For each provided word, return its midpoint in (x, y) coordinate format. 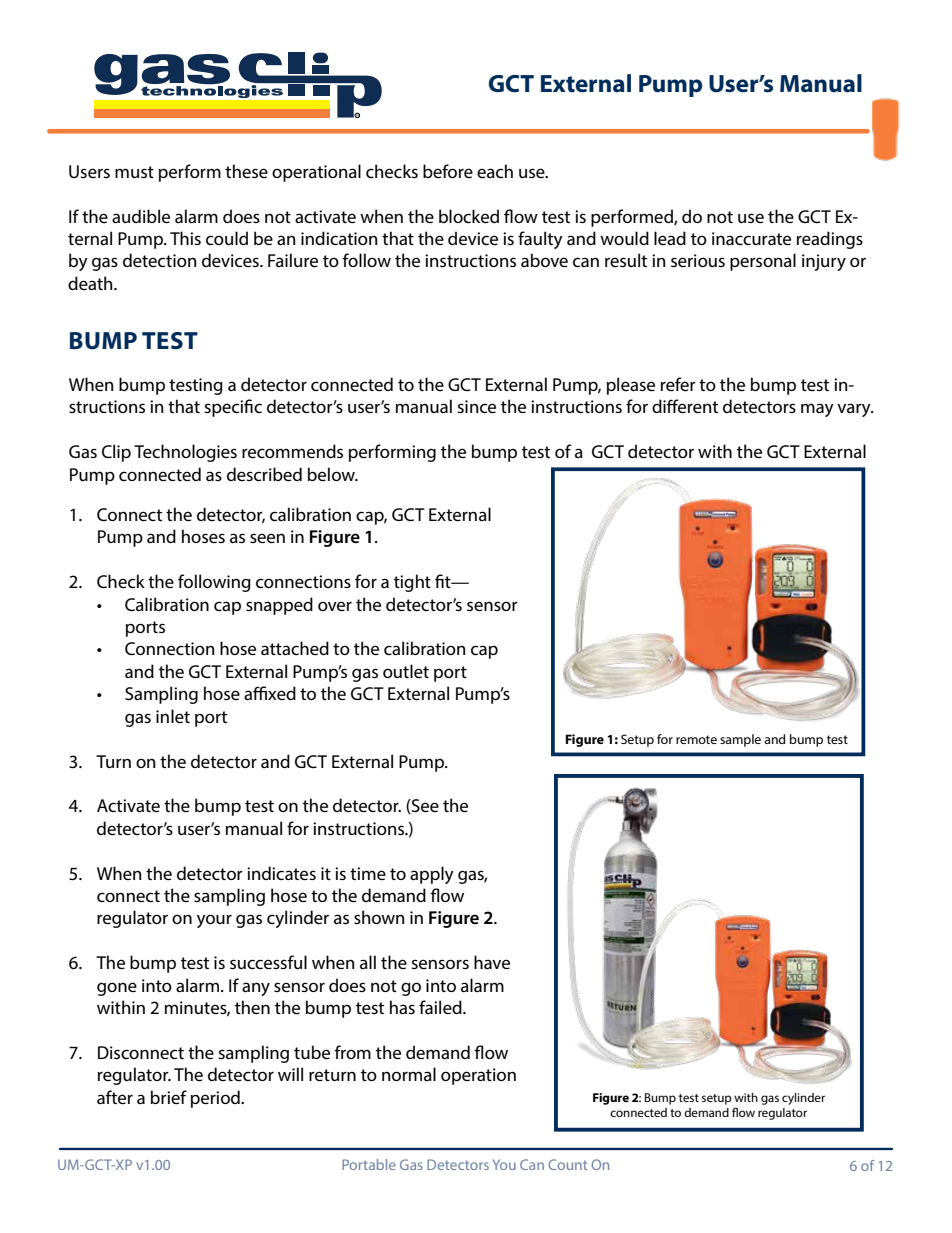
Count (567, 1164)
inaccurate (751, 238)
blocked (469, 216)
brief (169, 1097)
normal (409, 1074)
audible (141, 216)
